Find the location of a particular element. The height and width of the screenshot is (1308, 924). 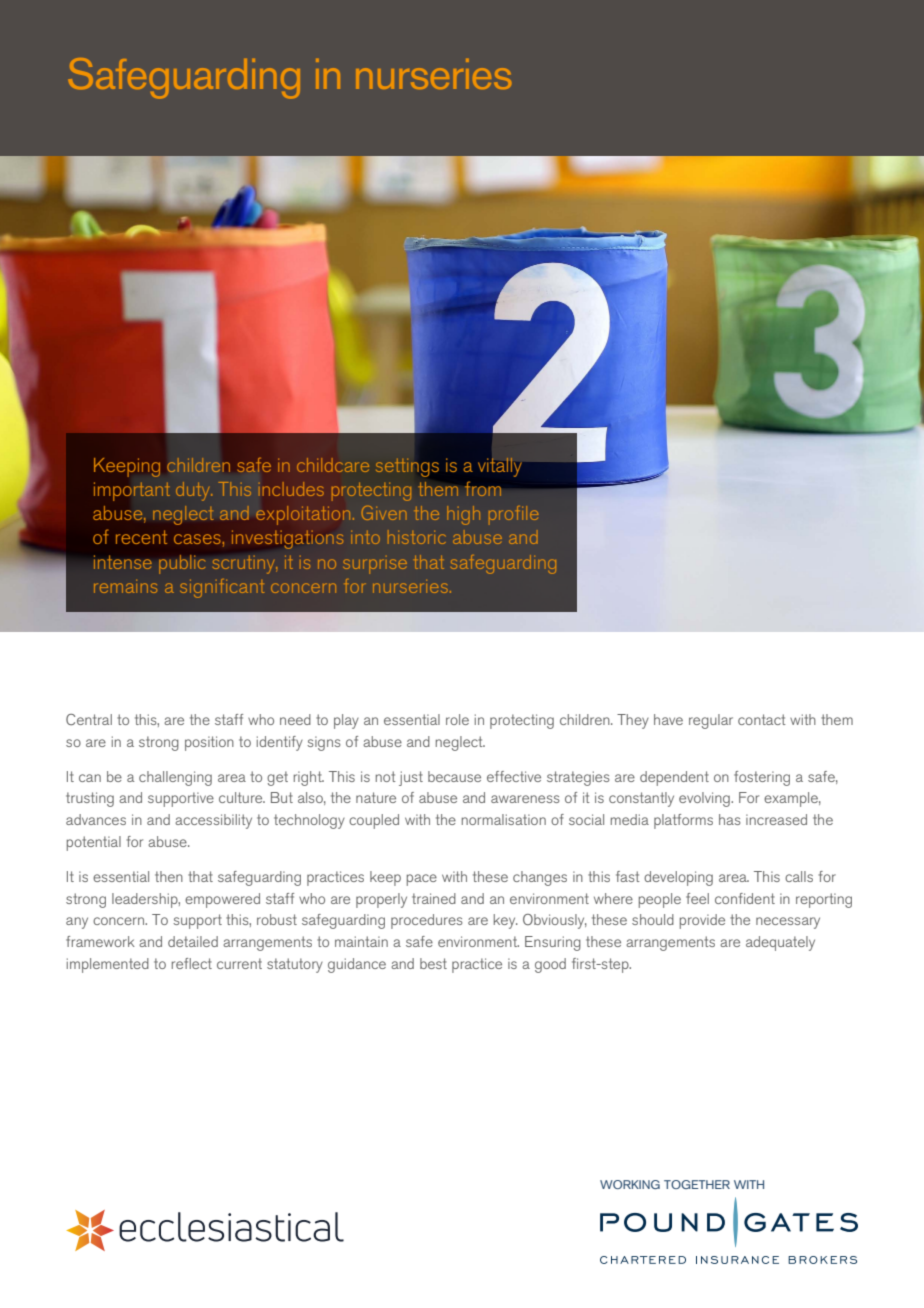

reflect is located at coordinates (192, 963).
